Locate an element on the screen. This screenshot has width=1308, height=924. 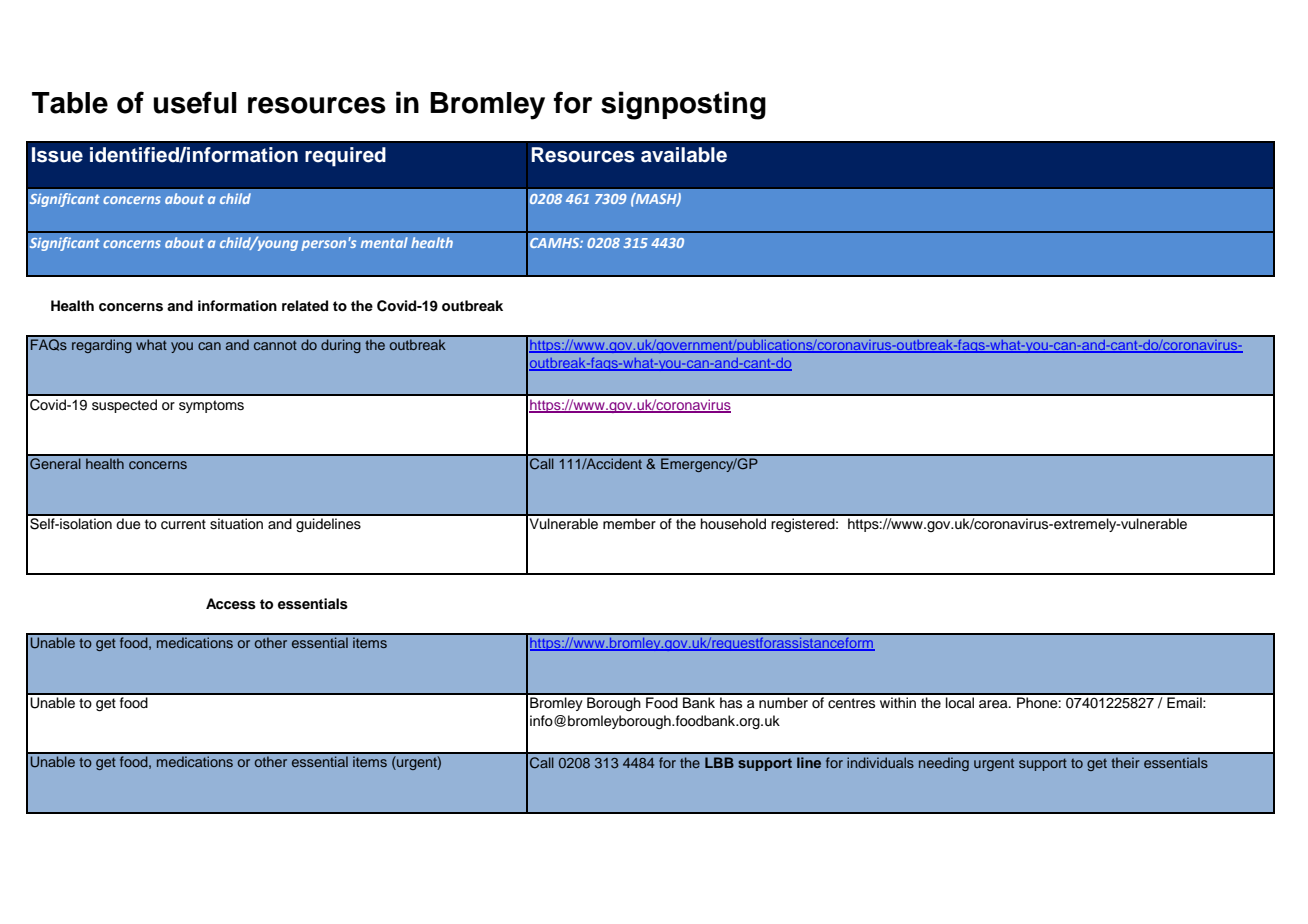
required is located at coordinates (345, 157).
